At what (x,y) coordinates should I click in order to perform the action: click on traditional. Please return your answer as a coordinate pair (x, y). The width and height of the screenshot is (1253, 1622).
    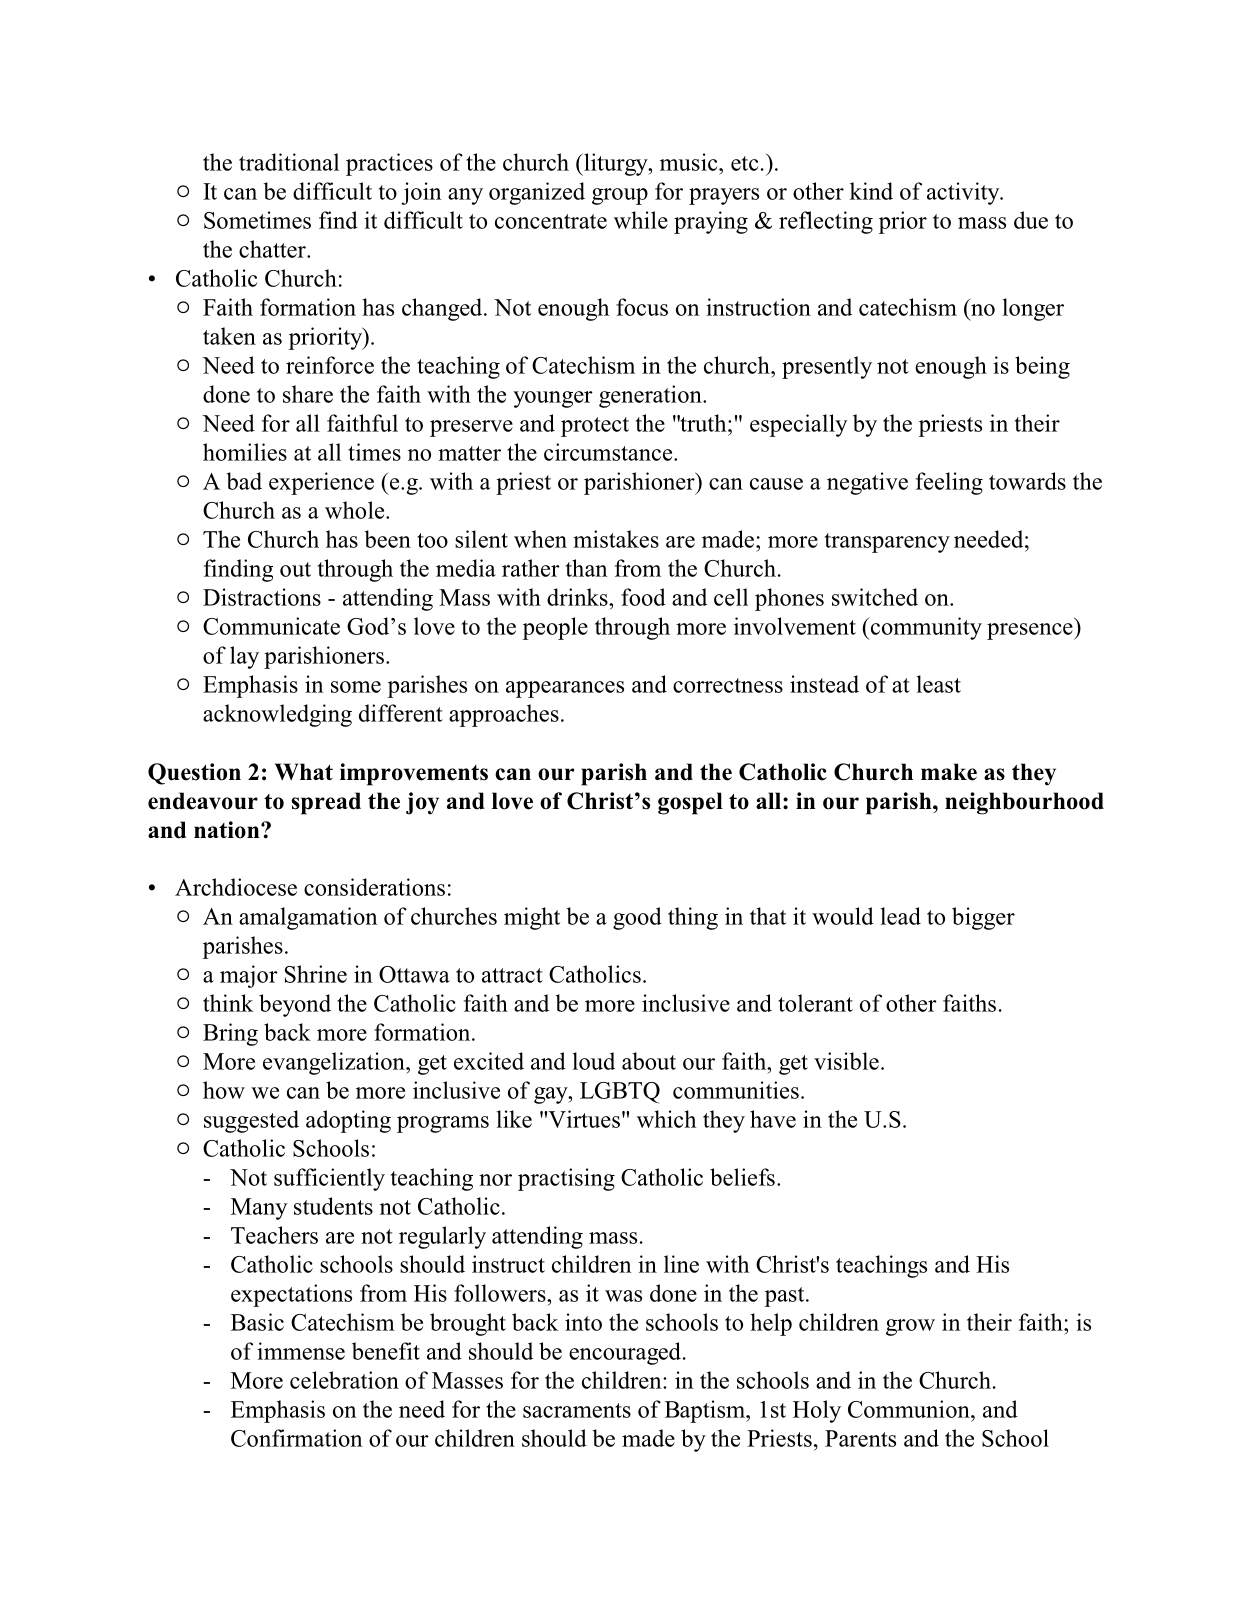
    Looking at the image, I should click on (289, 162).
